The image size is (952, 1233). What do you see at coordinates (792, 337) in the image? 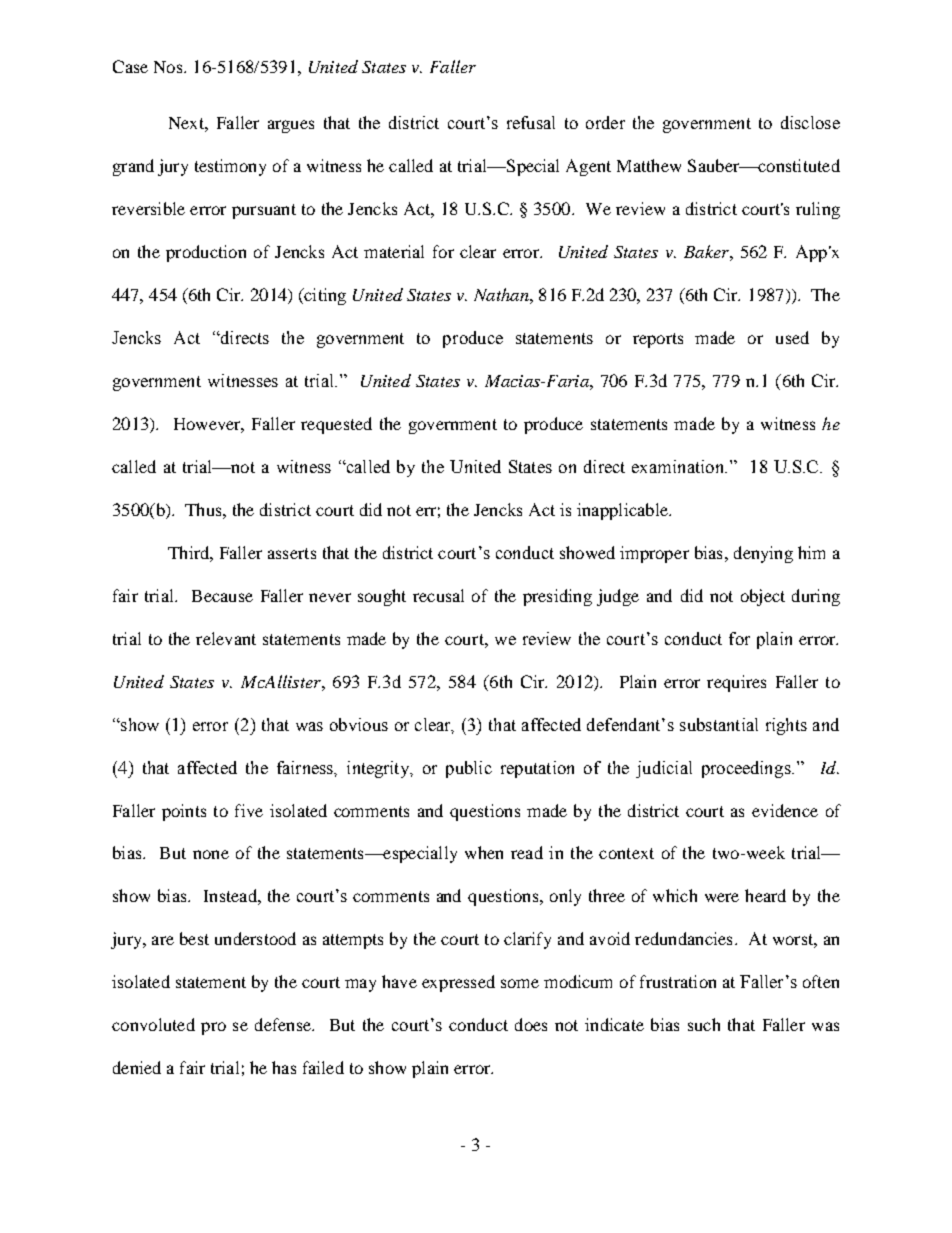
I see `used` at bounding box center [792, 337].
